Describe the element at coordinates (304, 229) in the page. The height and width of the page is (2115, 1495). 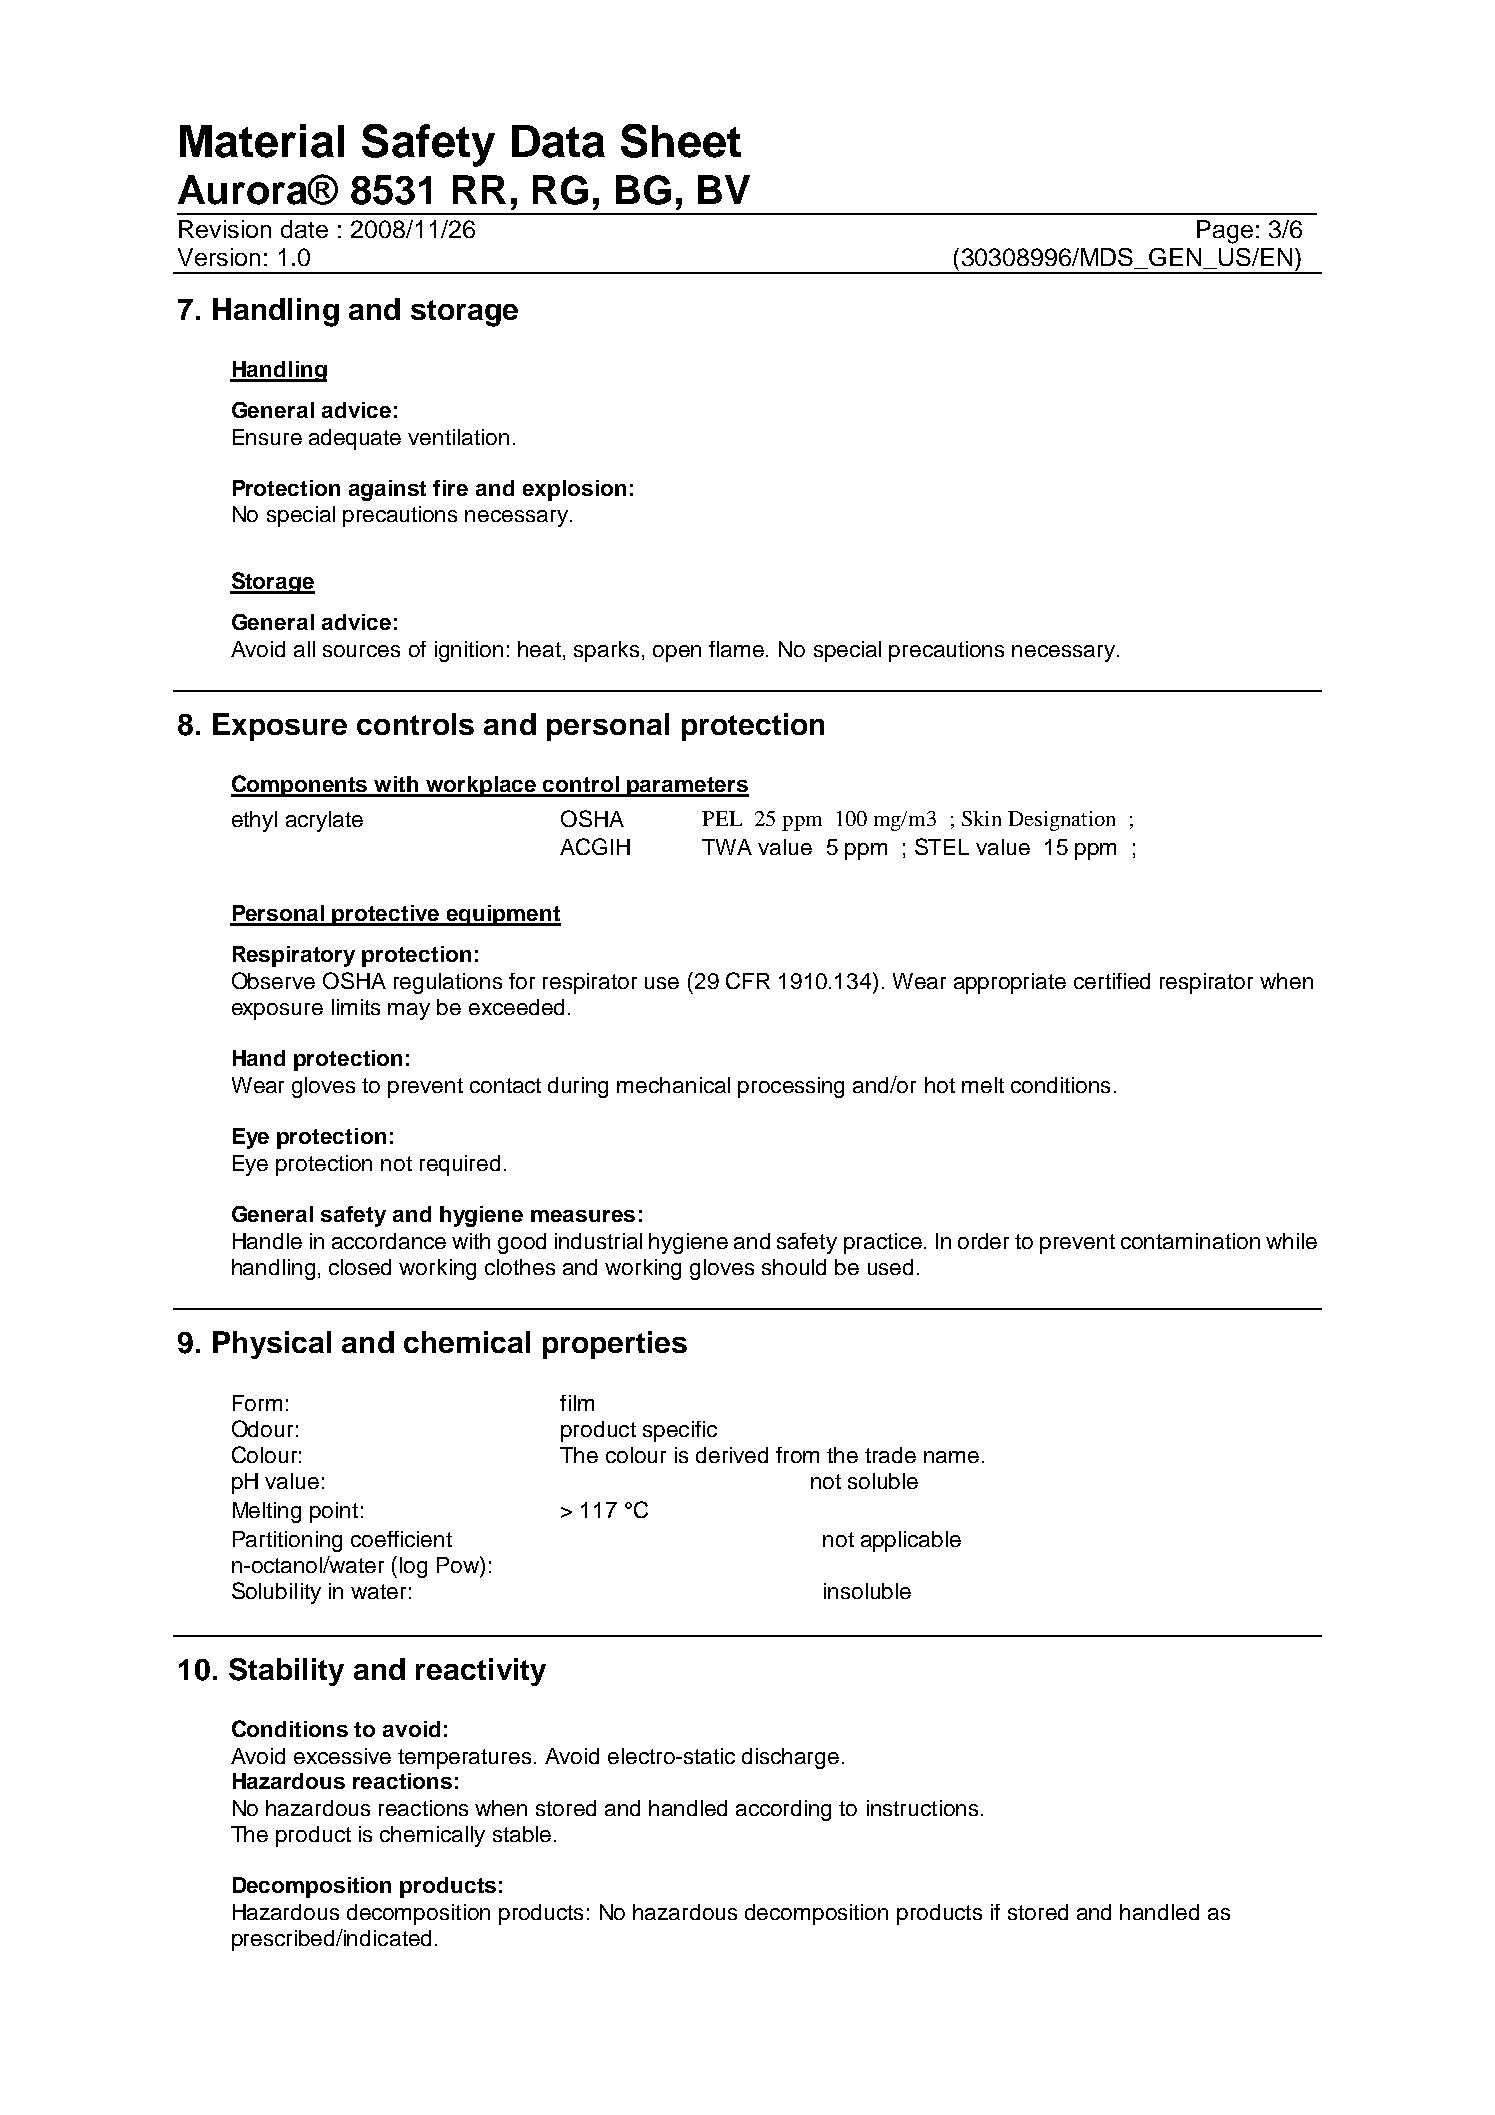
I see `date` at that location.
